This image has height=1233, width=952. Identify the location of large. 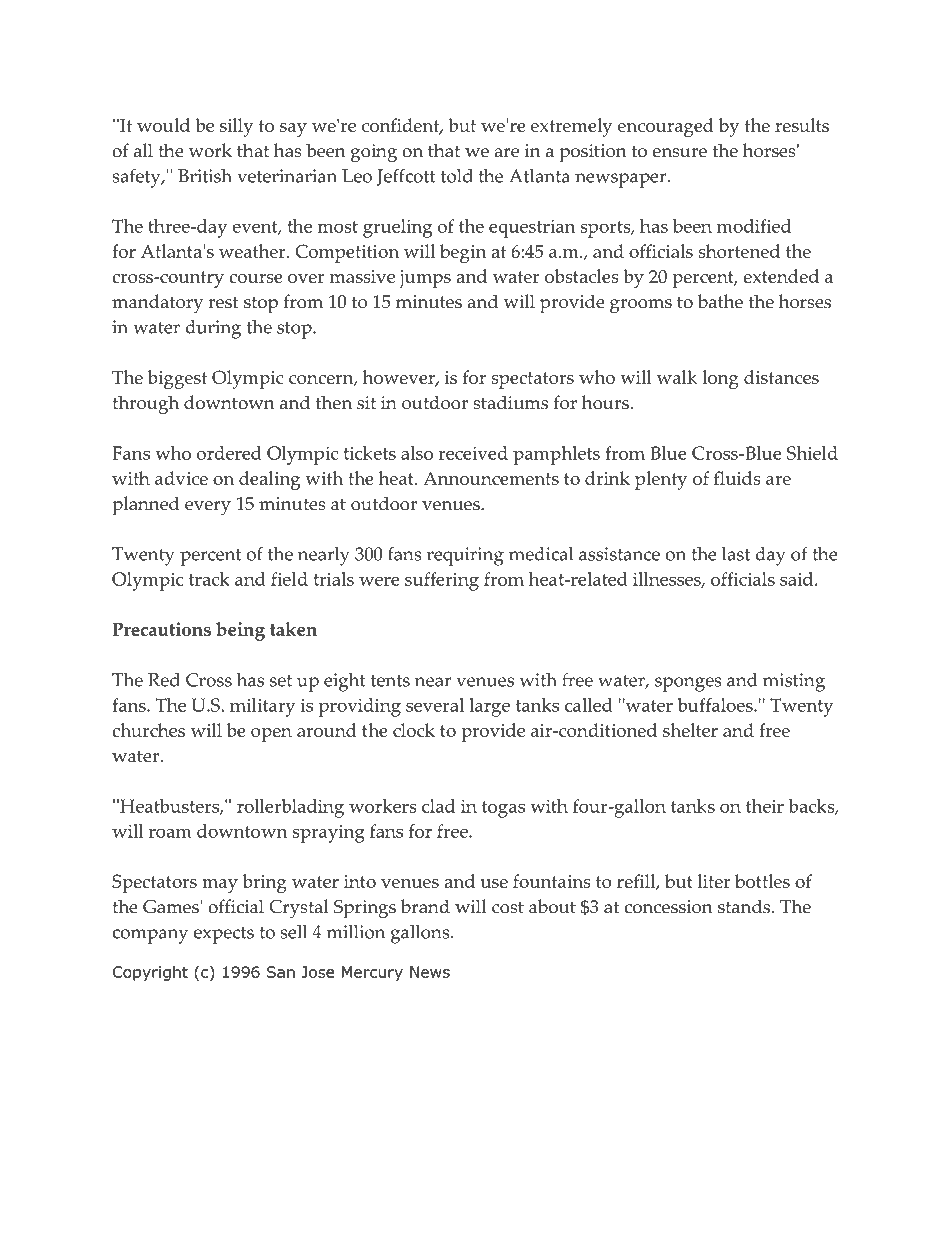
(489, 707).
